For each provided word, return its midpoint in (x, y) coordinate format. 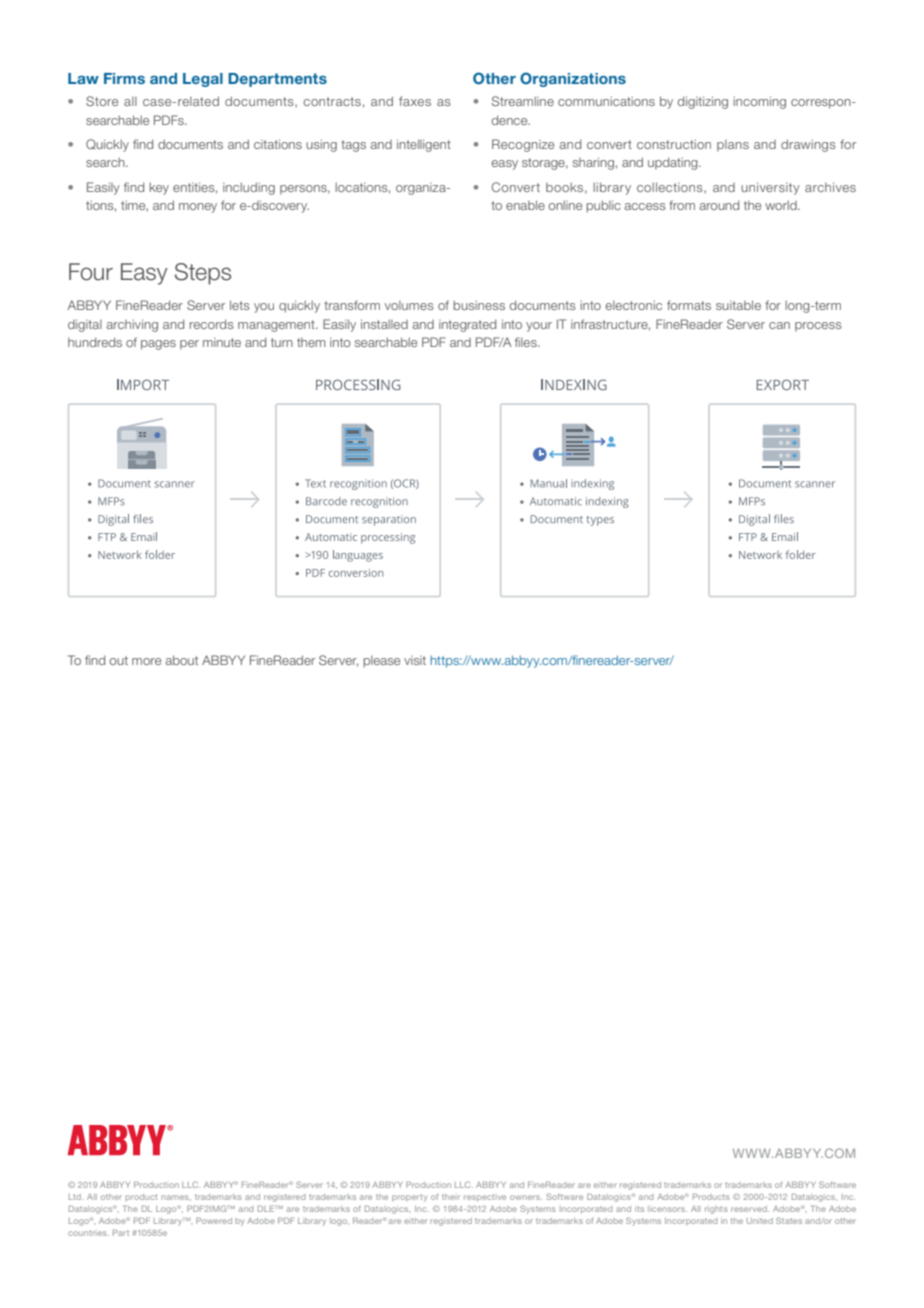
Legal (203, 80)
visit (415, 660)
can (779, 325)
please (381, 662)
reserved (750, 1209)
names (176, 1197)
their (451, 1197)
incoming (759, 102)
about (181, 660)
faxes (415, 101)
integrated (467, 325)
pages (158, 345)
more (146, 661)
